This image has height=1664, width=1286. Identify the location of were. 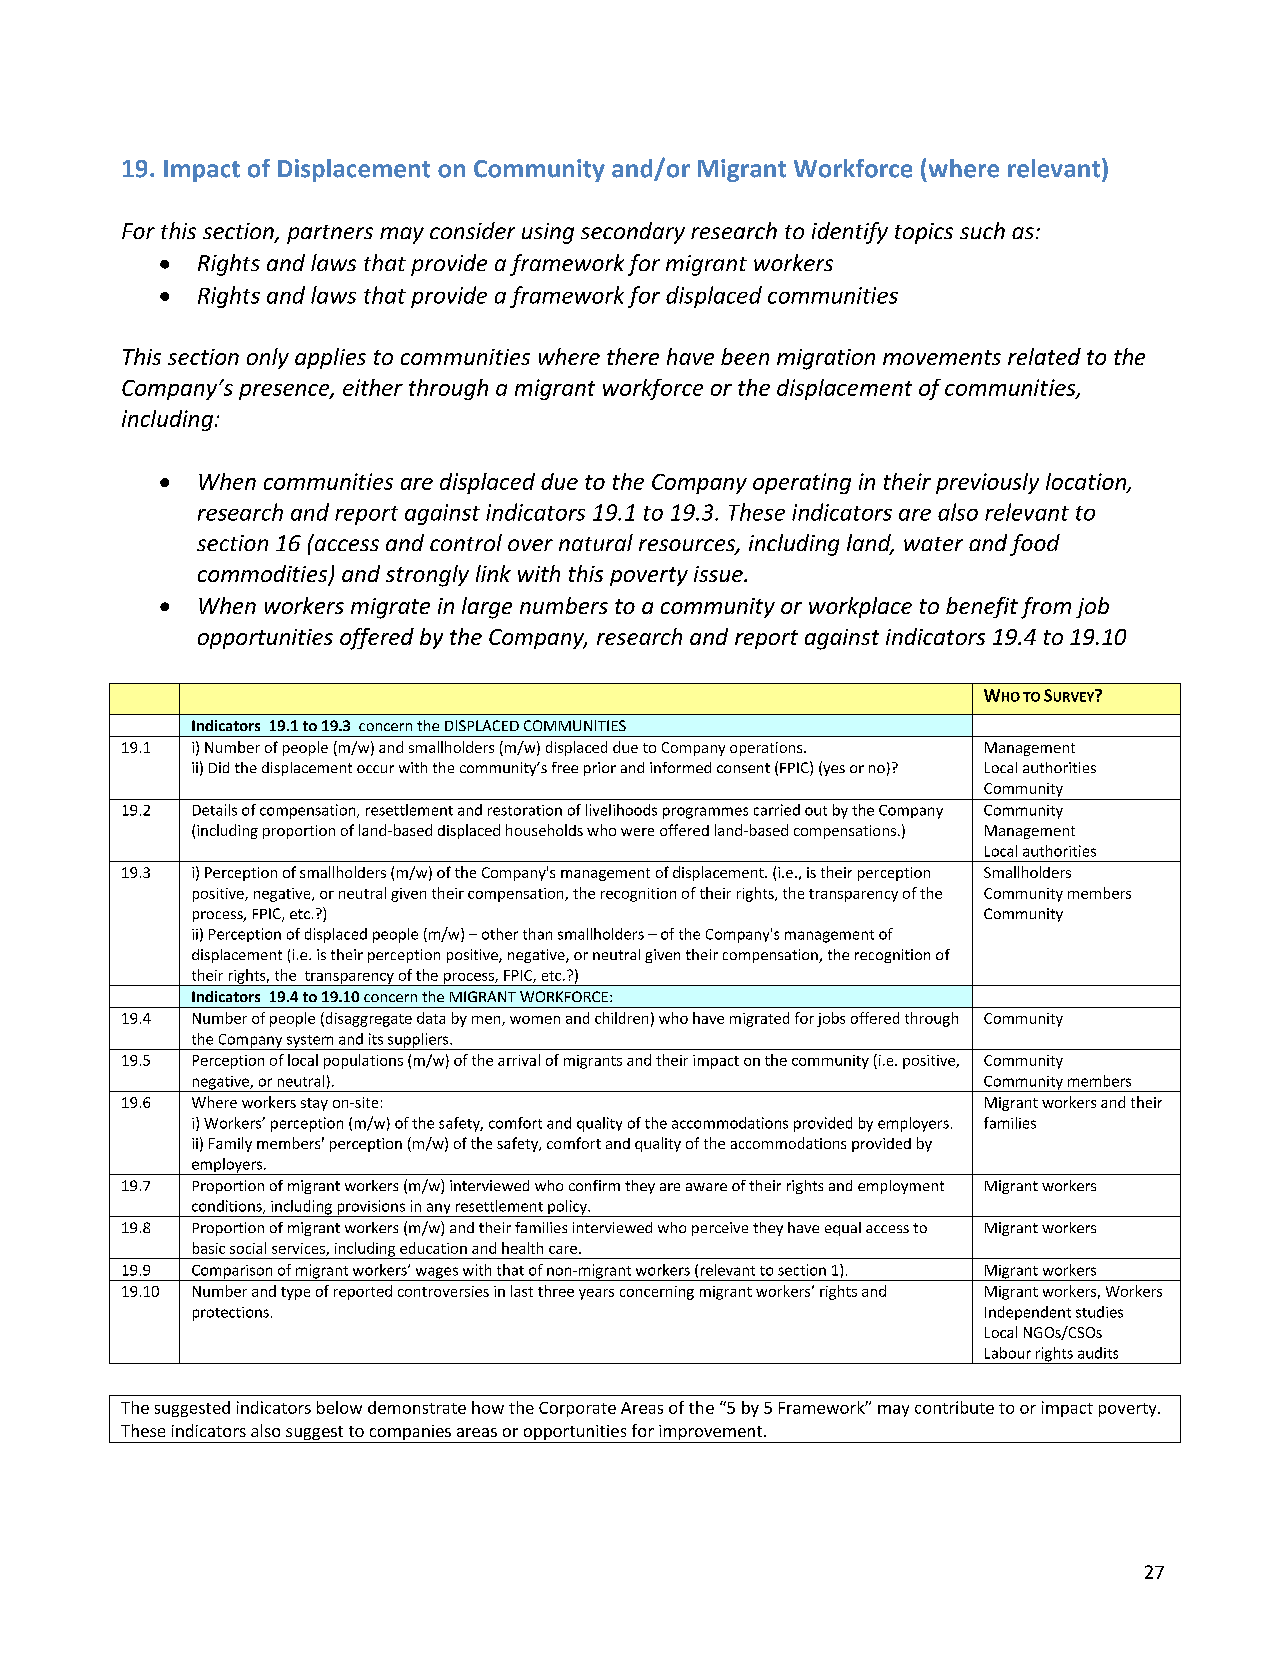
(637, 832).
